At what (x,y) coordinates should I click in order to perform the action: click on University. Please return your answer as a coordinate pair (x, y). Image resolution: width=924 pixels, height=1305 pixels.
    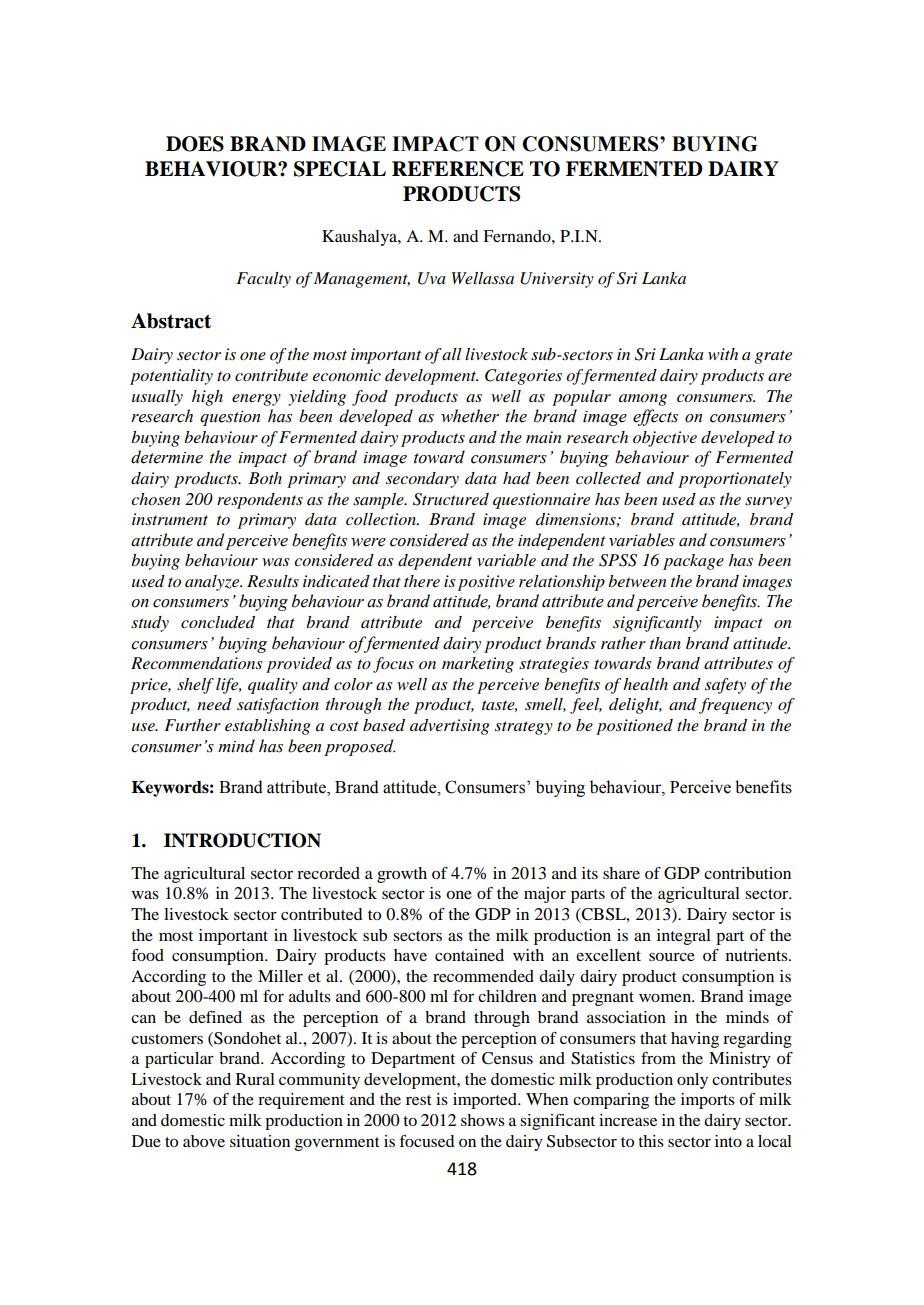
    Looking at the image, I should click on (557, 280).
